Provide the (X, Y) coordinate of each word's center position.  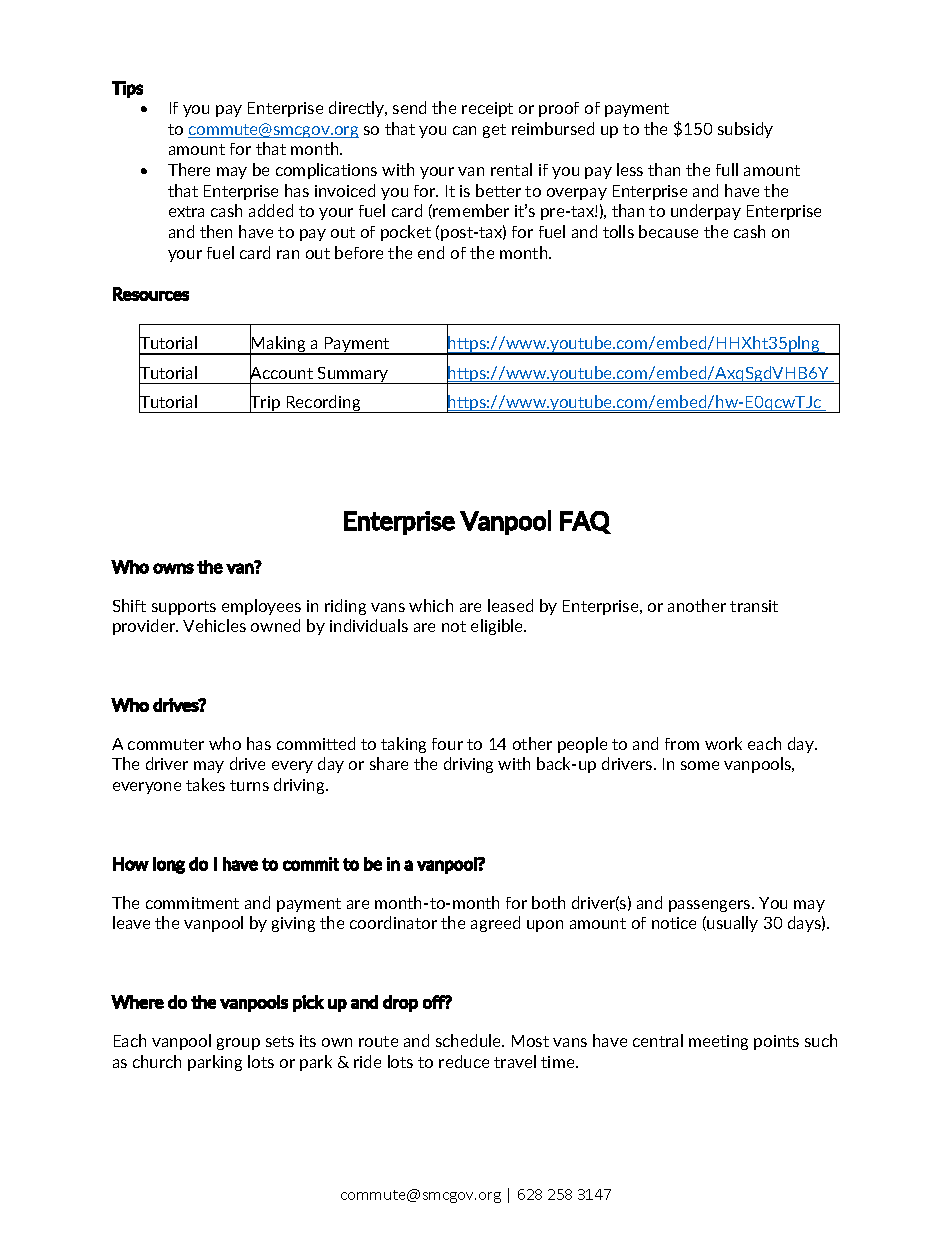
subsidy (745, 130)
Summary (353, 375)
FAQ (585, 522)
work (723, 743)
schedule (470, 1040)
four (447, 744)
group (238, 1044)
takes (205, 784)
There (189, 169)
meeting (718, 1042)
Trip (265, 403)
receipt (487, 109)
